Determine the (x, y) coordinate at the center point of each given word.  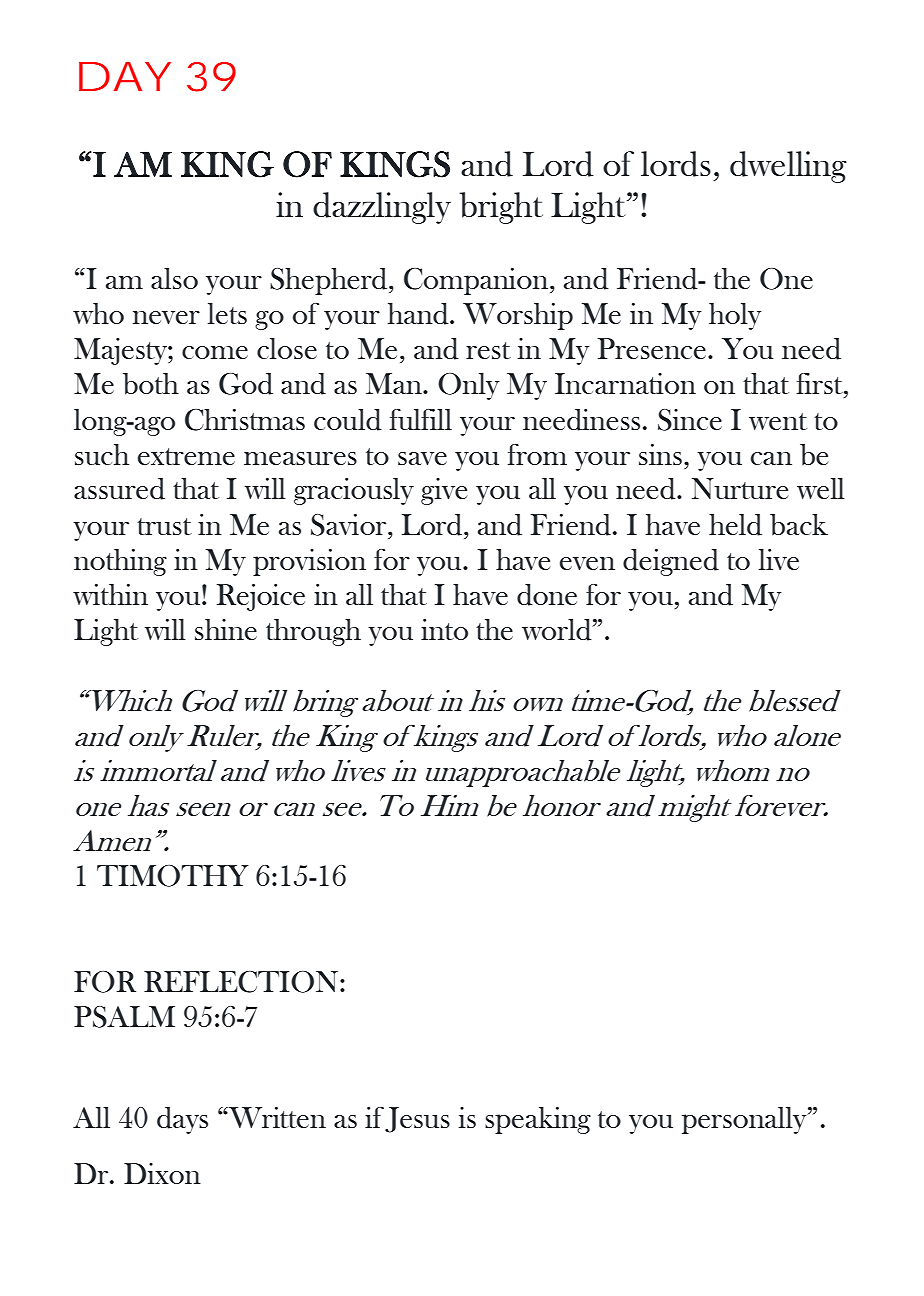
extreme (186, 456)
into (444, 629)
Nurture (740, 488)
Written (276, 1117)
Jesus (417, 1120)
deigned (671, 562)
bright (501, 208)
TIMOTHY (173, 876)
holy (735, 316)
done (547, 595)
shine (226, 629)
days (182, 1120)
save (422, 458)
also (174, 278)
